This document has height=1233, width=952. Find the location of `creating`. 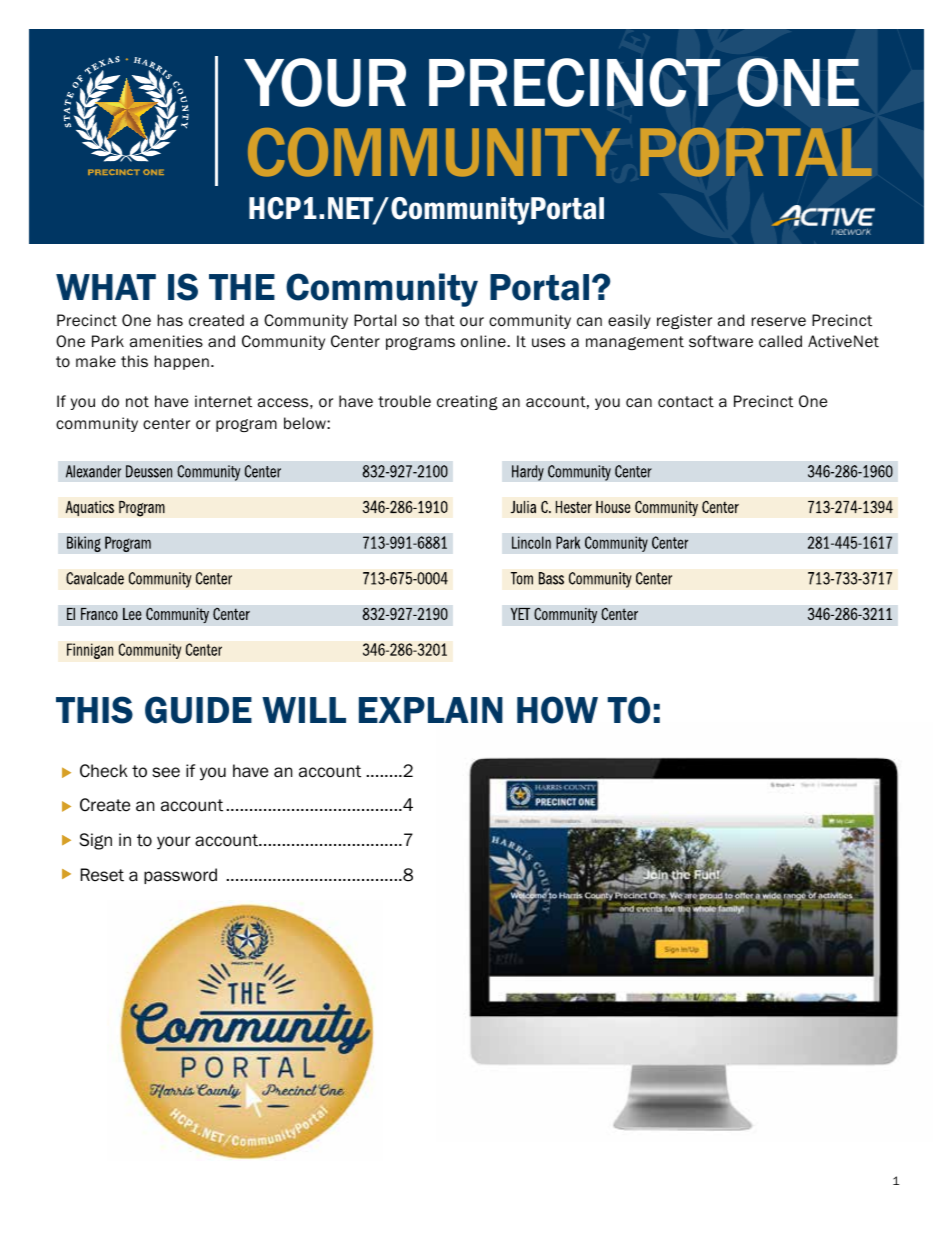

creating is located at coordinates (467, 402).
